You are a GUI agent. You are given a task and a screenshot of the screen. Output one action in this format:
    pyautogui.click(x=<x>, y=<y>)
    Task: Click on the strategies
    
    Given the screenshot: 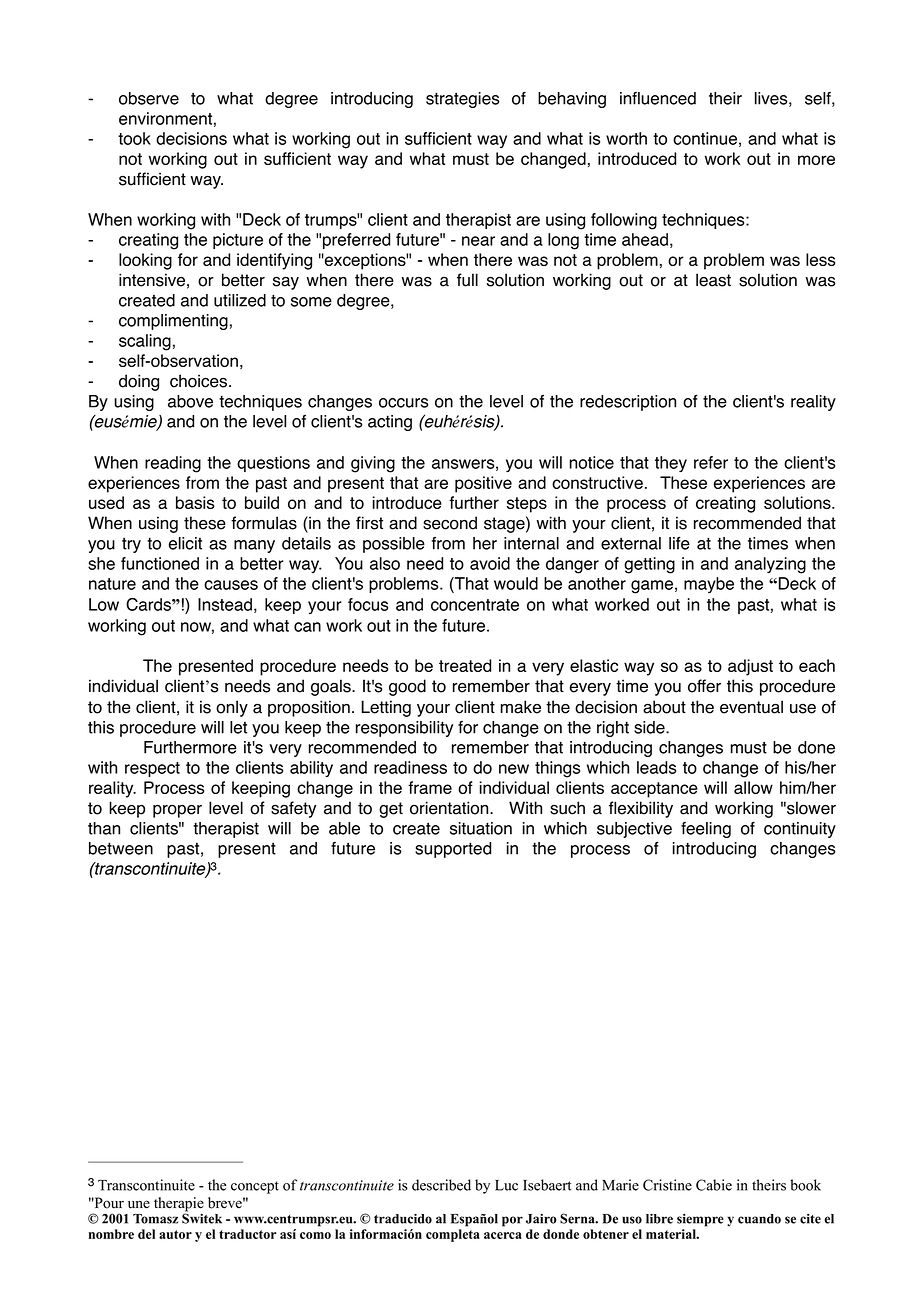 What is the action you would take?
    pyautogui.click(x=462, y=100)
